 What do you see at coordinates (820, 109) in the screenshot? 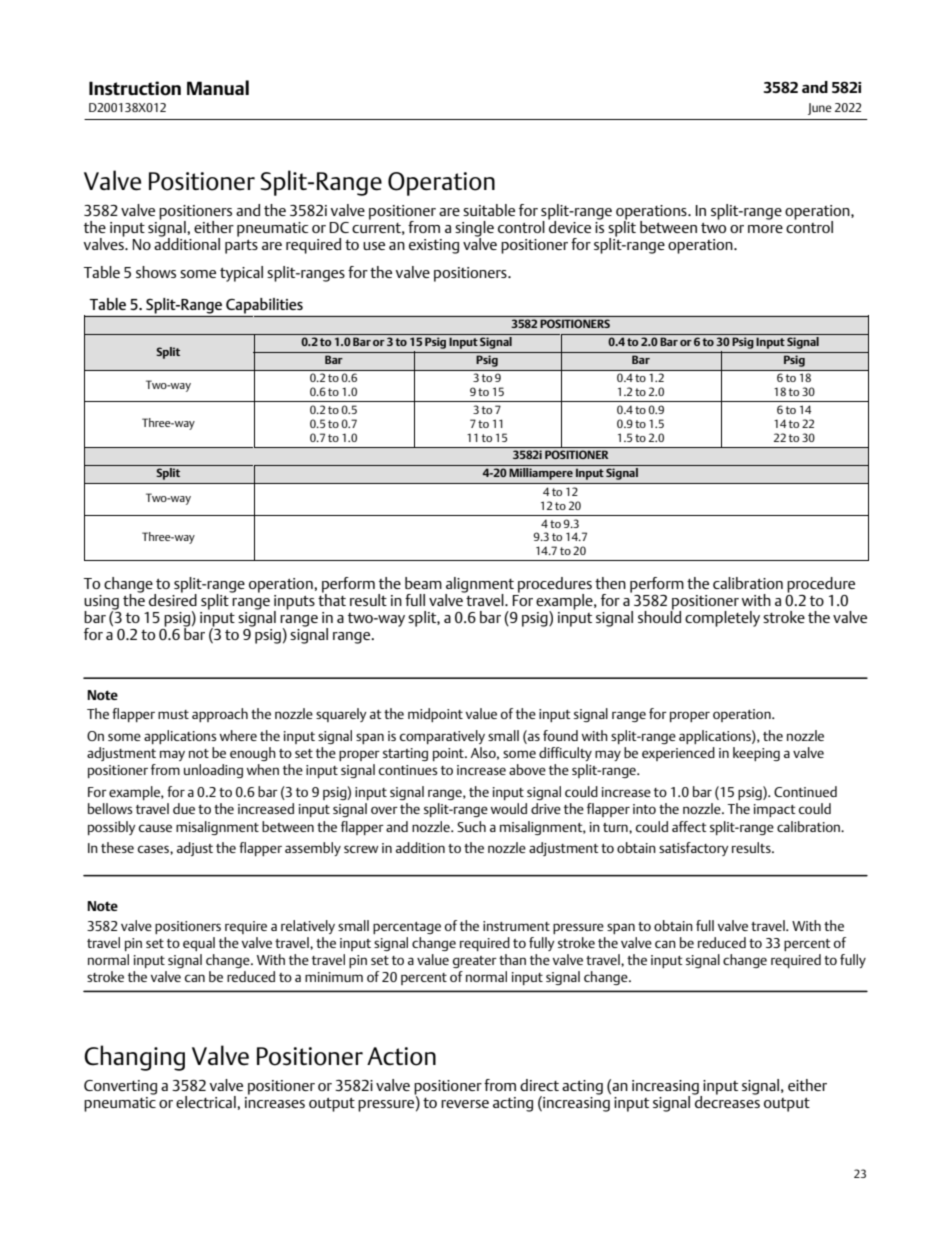
I see `June` at bounding box center [820, 109].
